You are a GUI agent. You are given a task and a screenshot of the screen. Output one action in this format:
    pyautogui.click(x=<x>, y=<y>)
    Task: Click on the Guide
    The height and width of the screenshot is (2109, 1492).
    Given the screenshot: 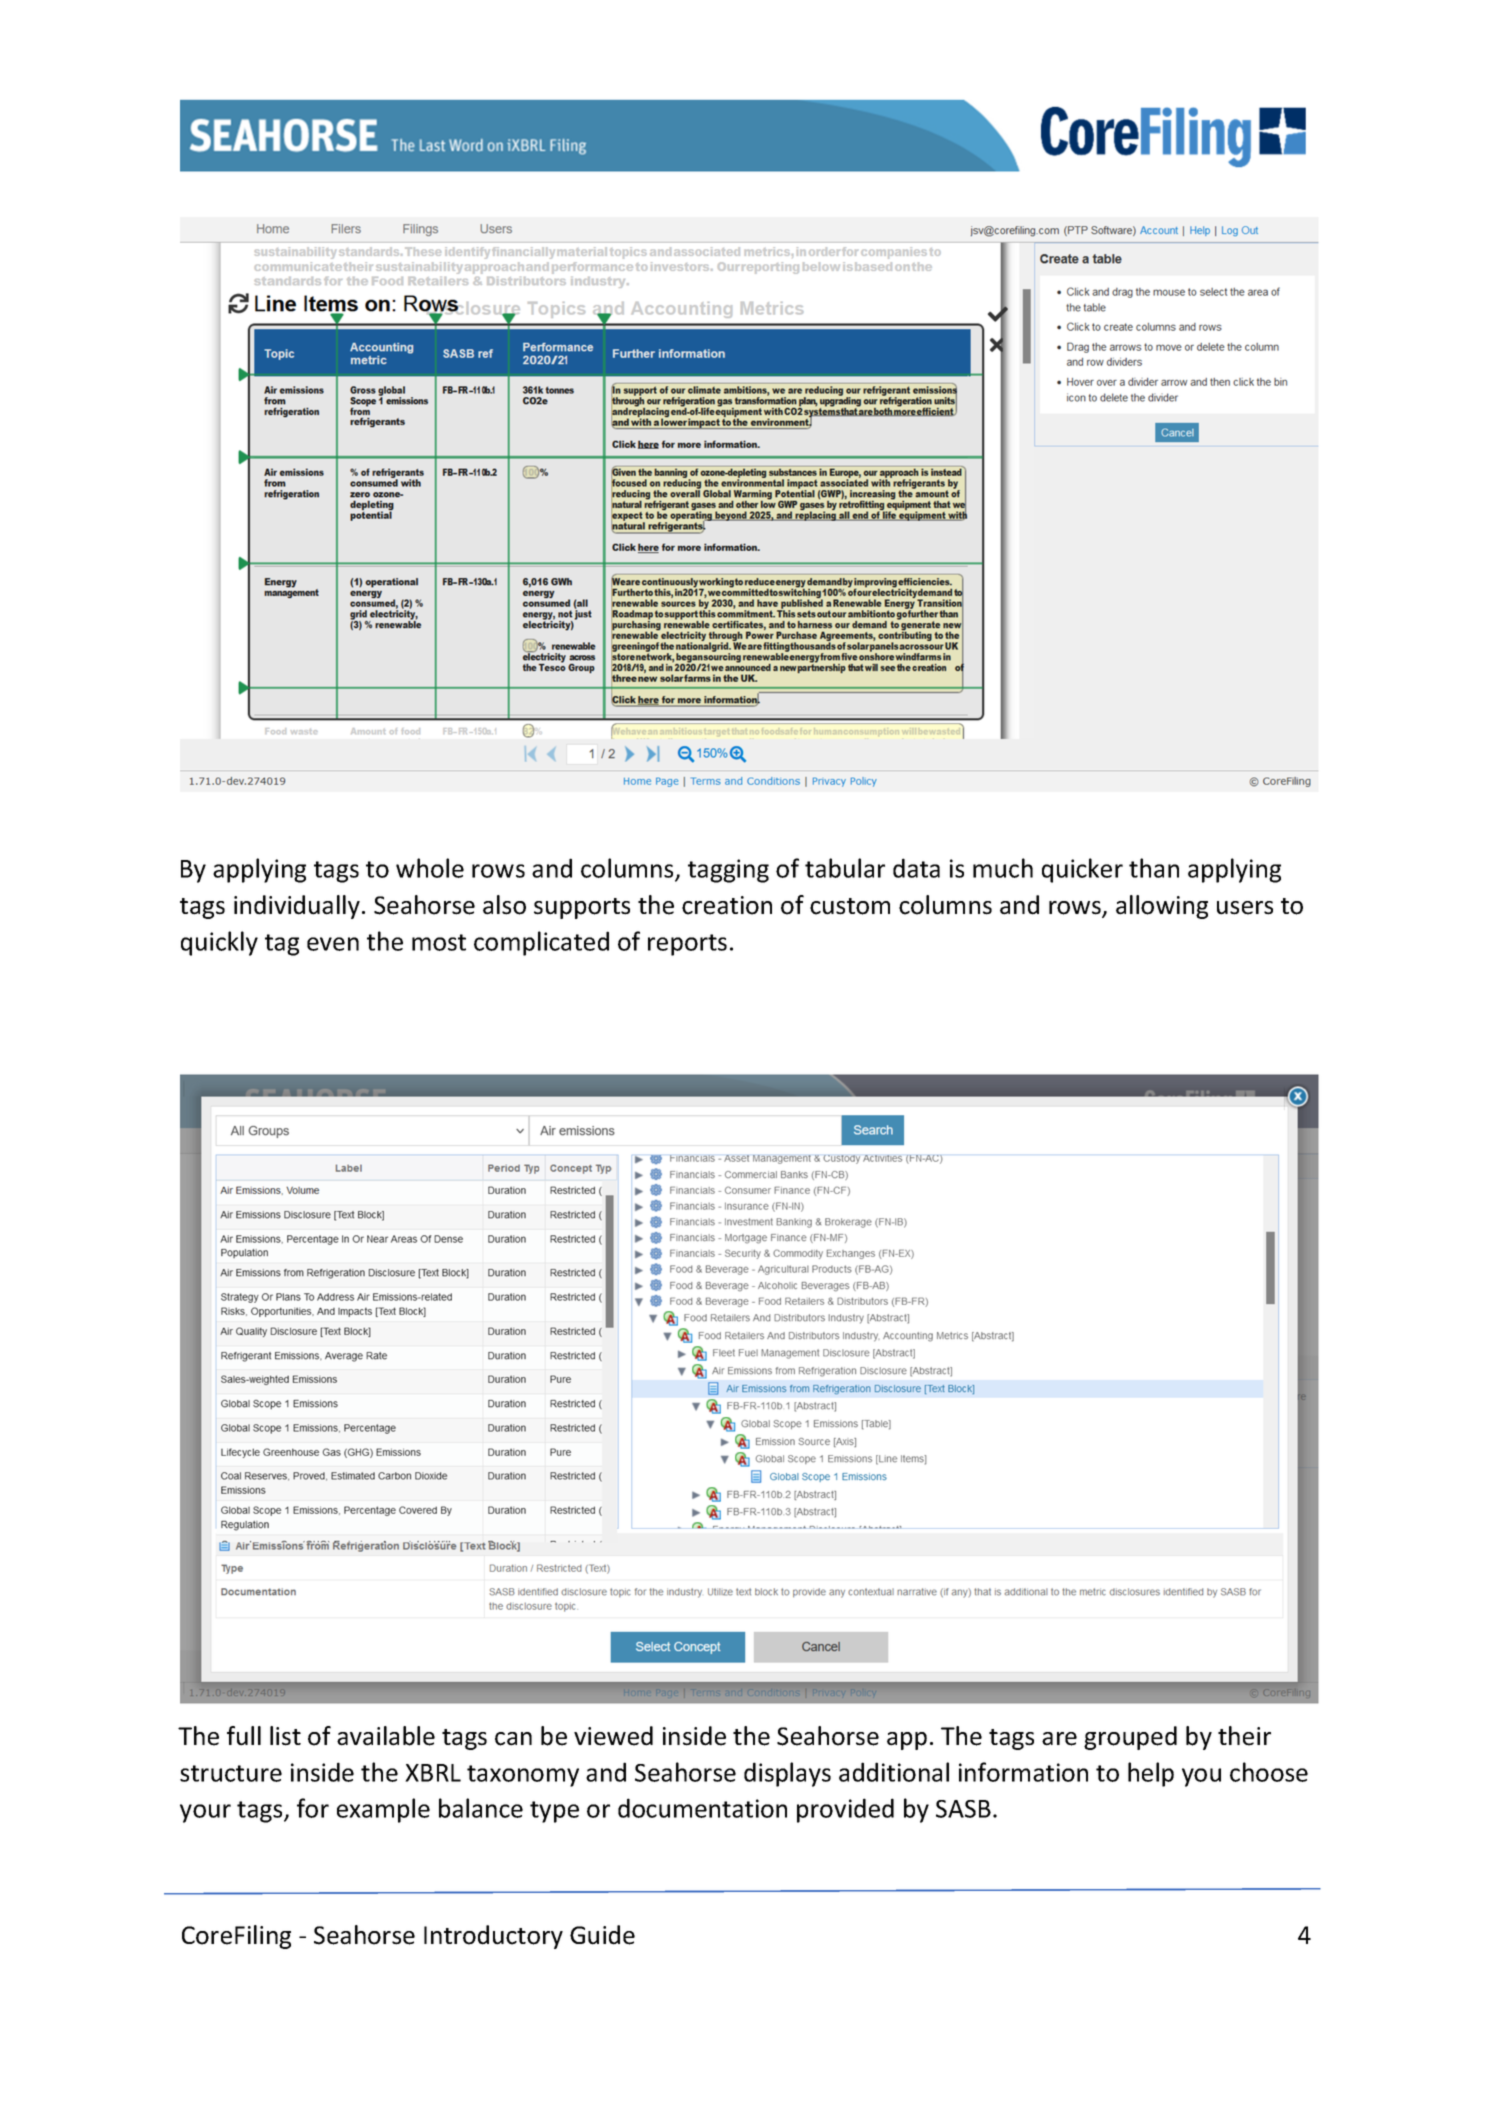 What is the action you would take?
    pyautogui.click(x=602, y=1935)
